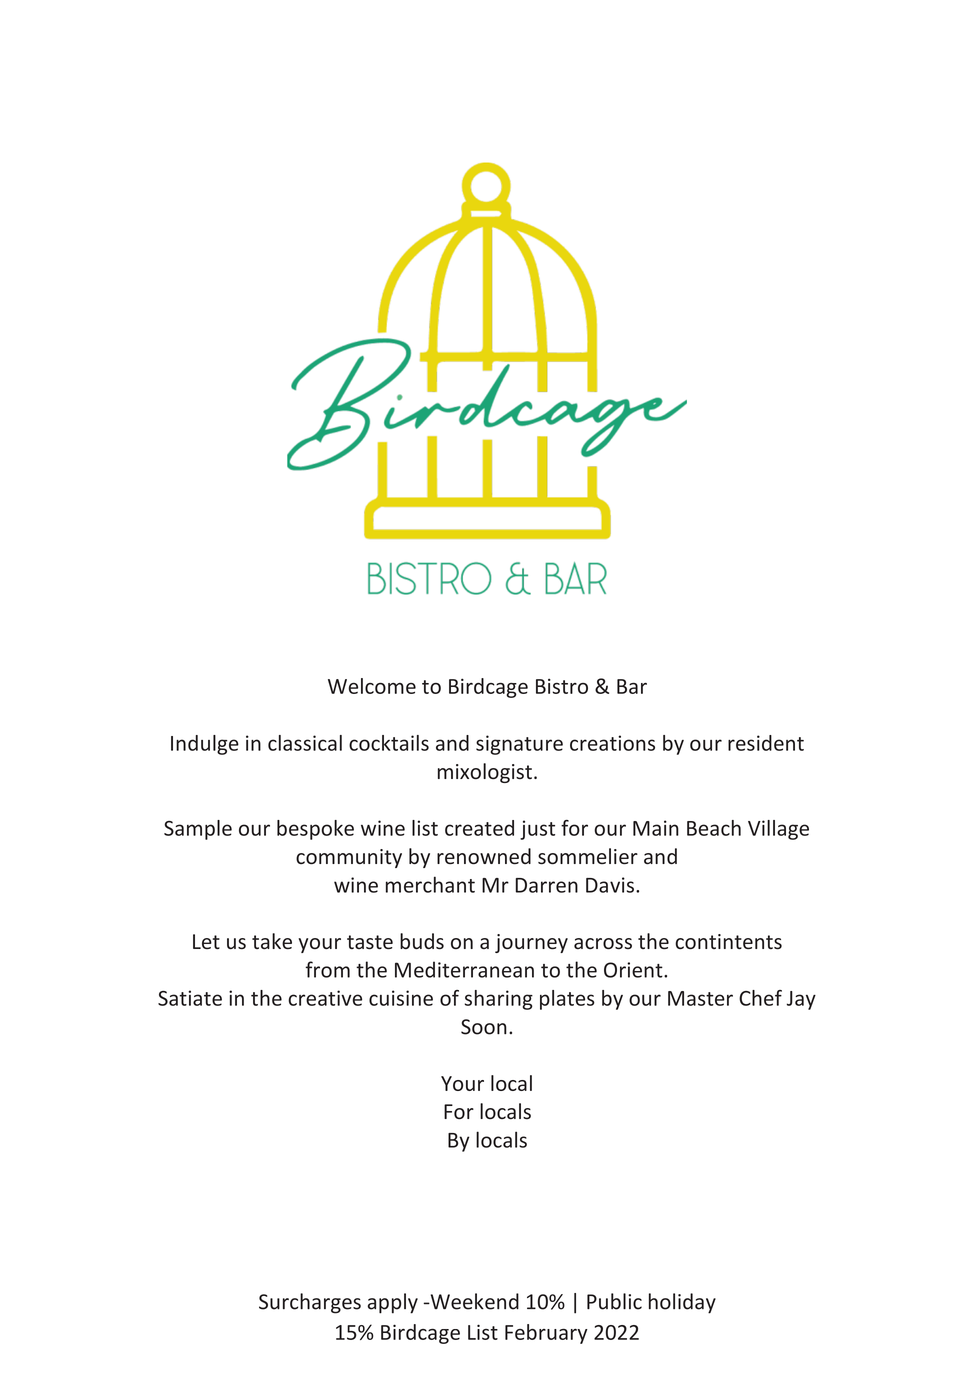 This screenshot has width=975, height=1383. Describe the element at coordinates (305, 743) in the screenshot. I see `classical` at that location.
